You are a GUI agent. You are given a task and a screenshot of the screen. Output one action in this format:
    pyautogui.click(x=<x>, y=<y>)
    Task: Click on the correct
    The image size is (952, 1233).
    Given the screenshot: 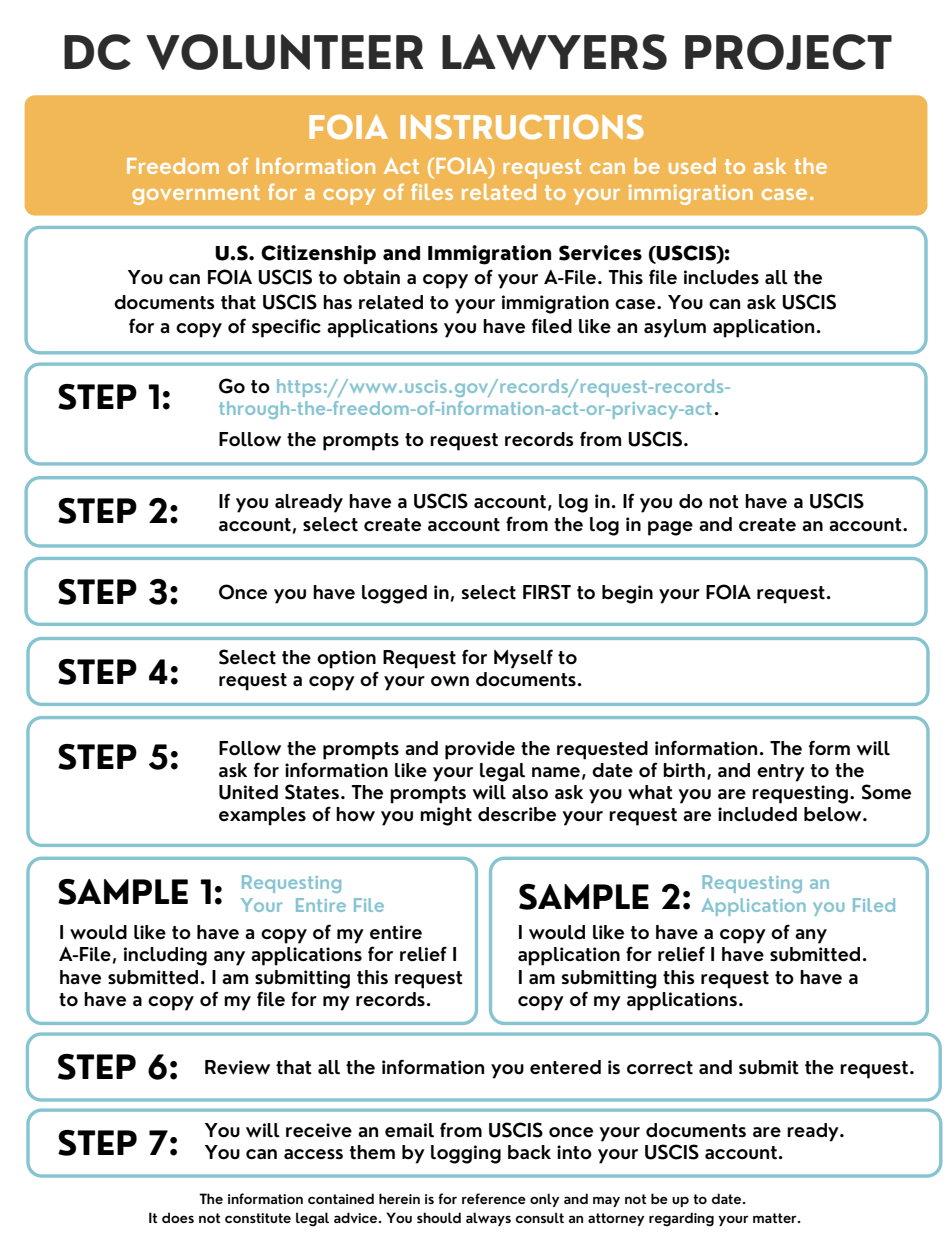 What is the action you would take?
    pyautogui.click(x=660, y=1068)
